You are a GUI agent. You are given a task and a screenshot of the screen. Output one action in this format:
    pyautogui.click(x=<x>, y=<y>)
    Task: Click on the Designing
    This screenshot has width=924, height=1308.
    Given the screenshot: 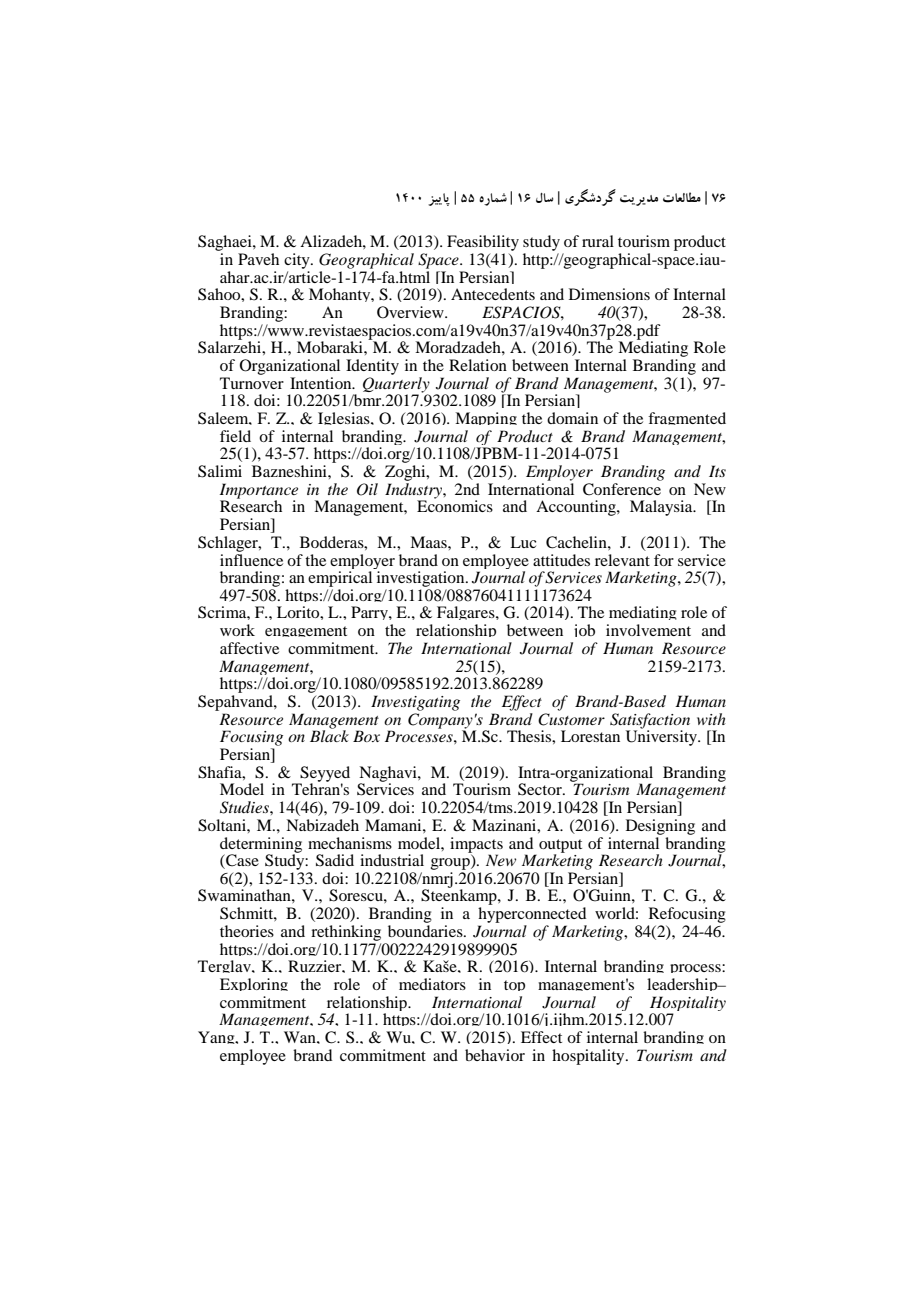 What is the action you would take?
    pyautogui.click(x=660, y=827)
